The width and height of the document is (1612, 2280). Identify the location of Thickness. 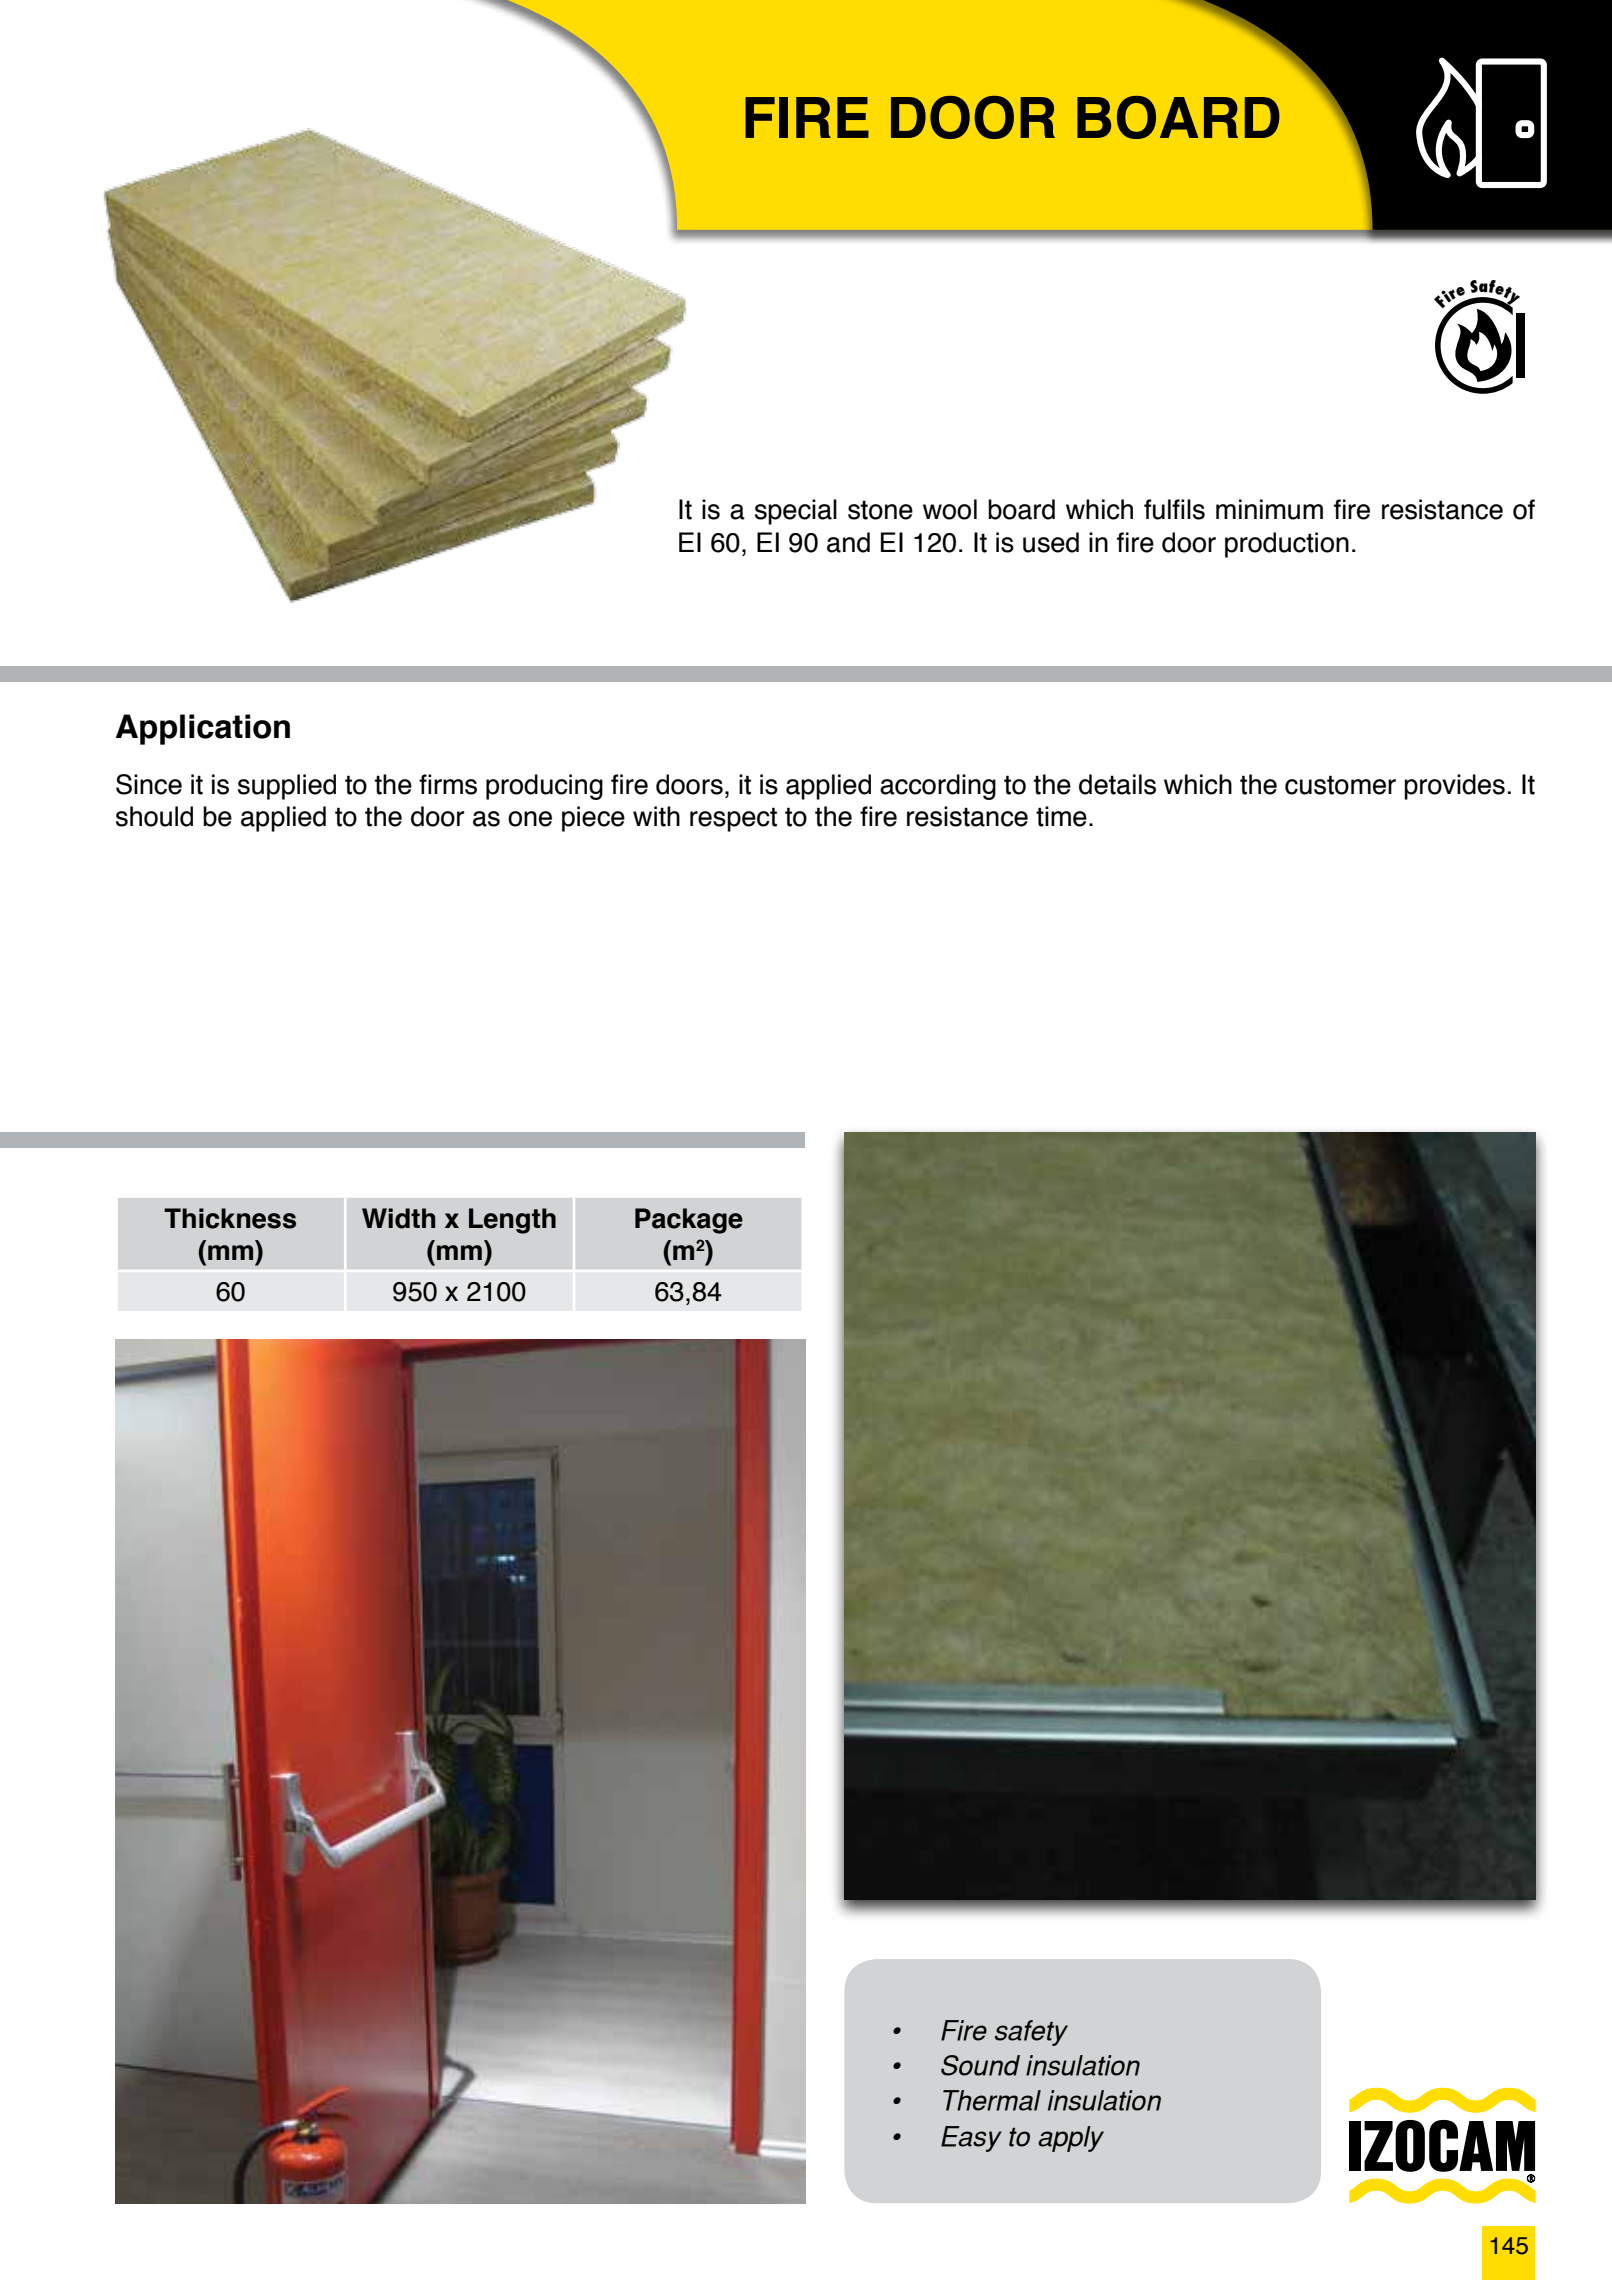
(230, 1218).
